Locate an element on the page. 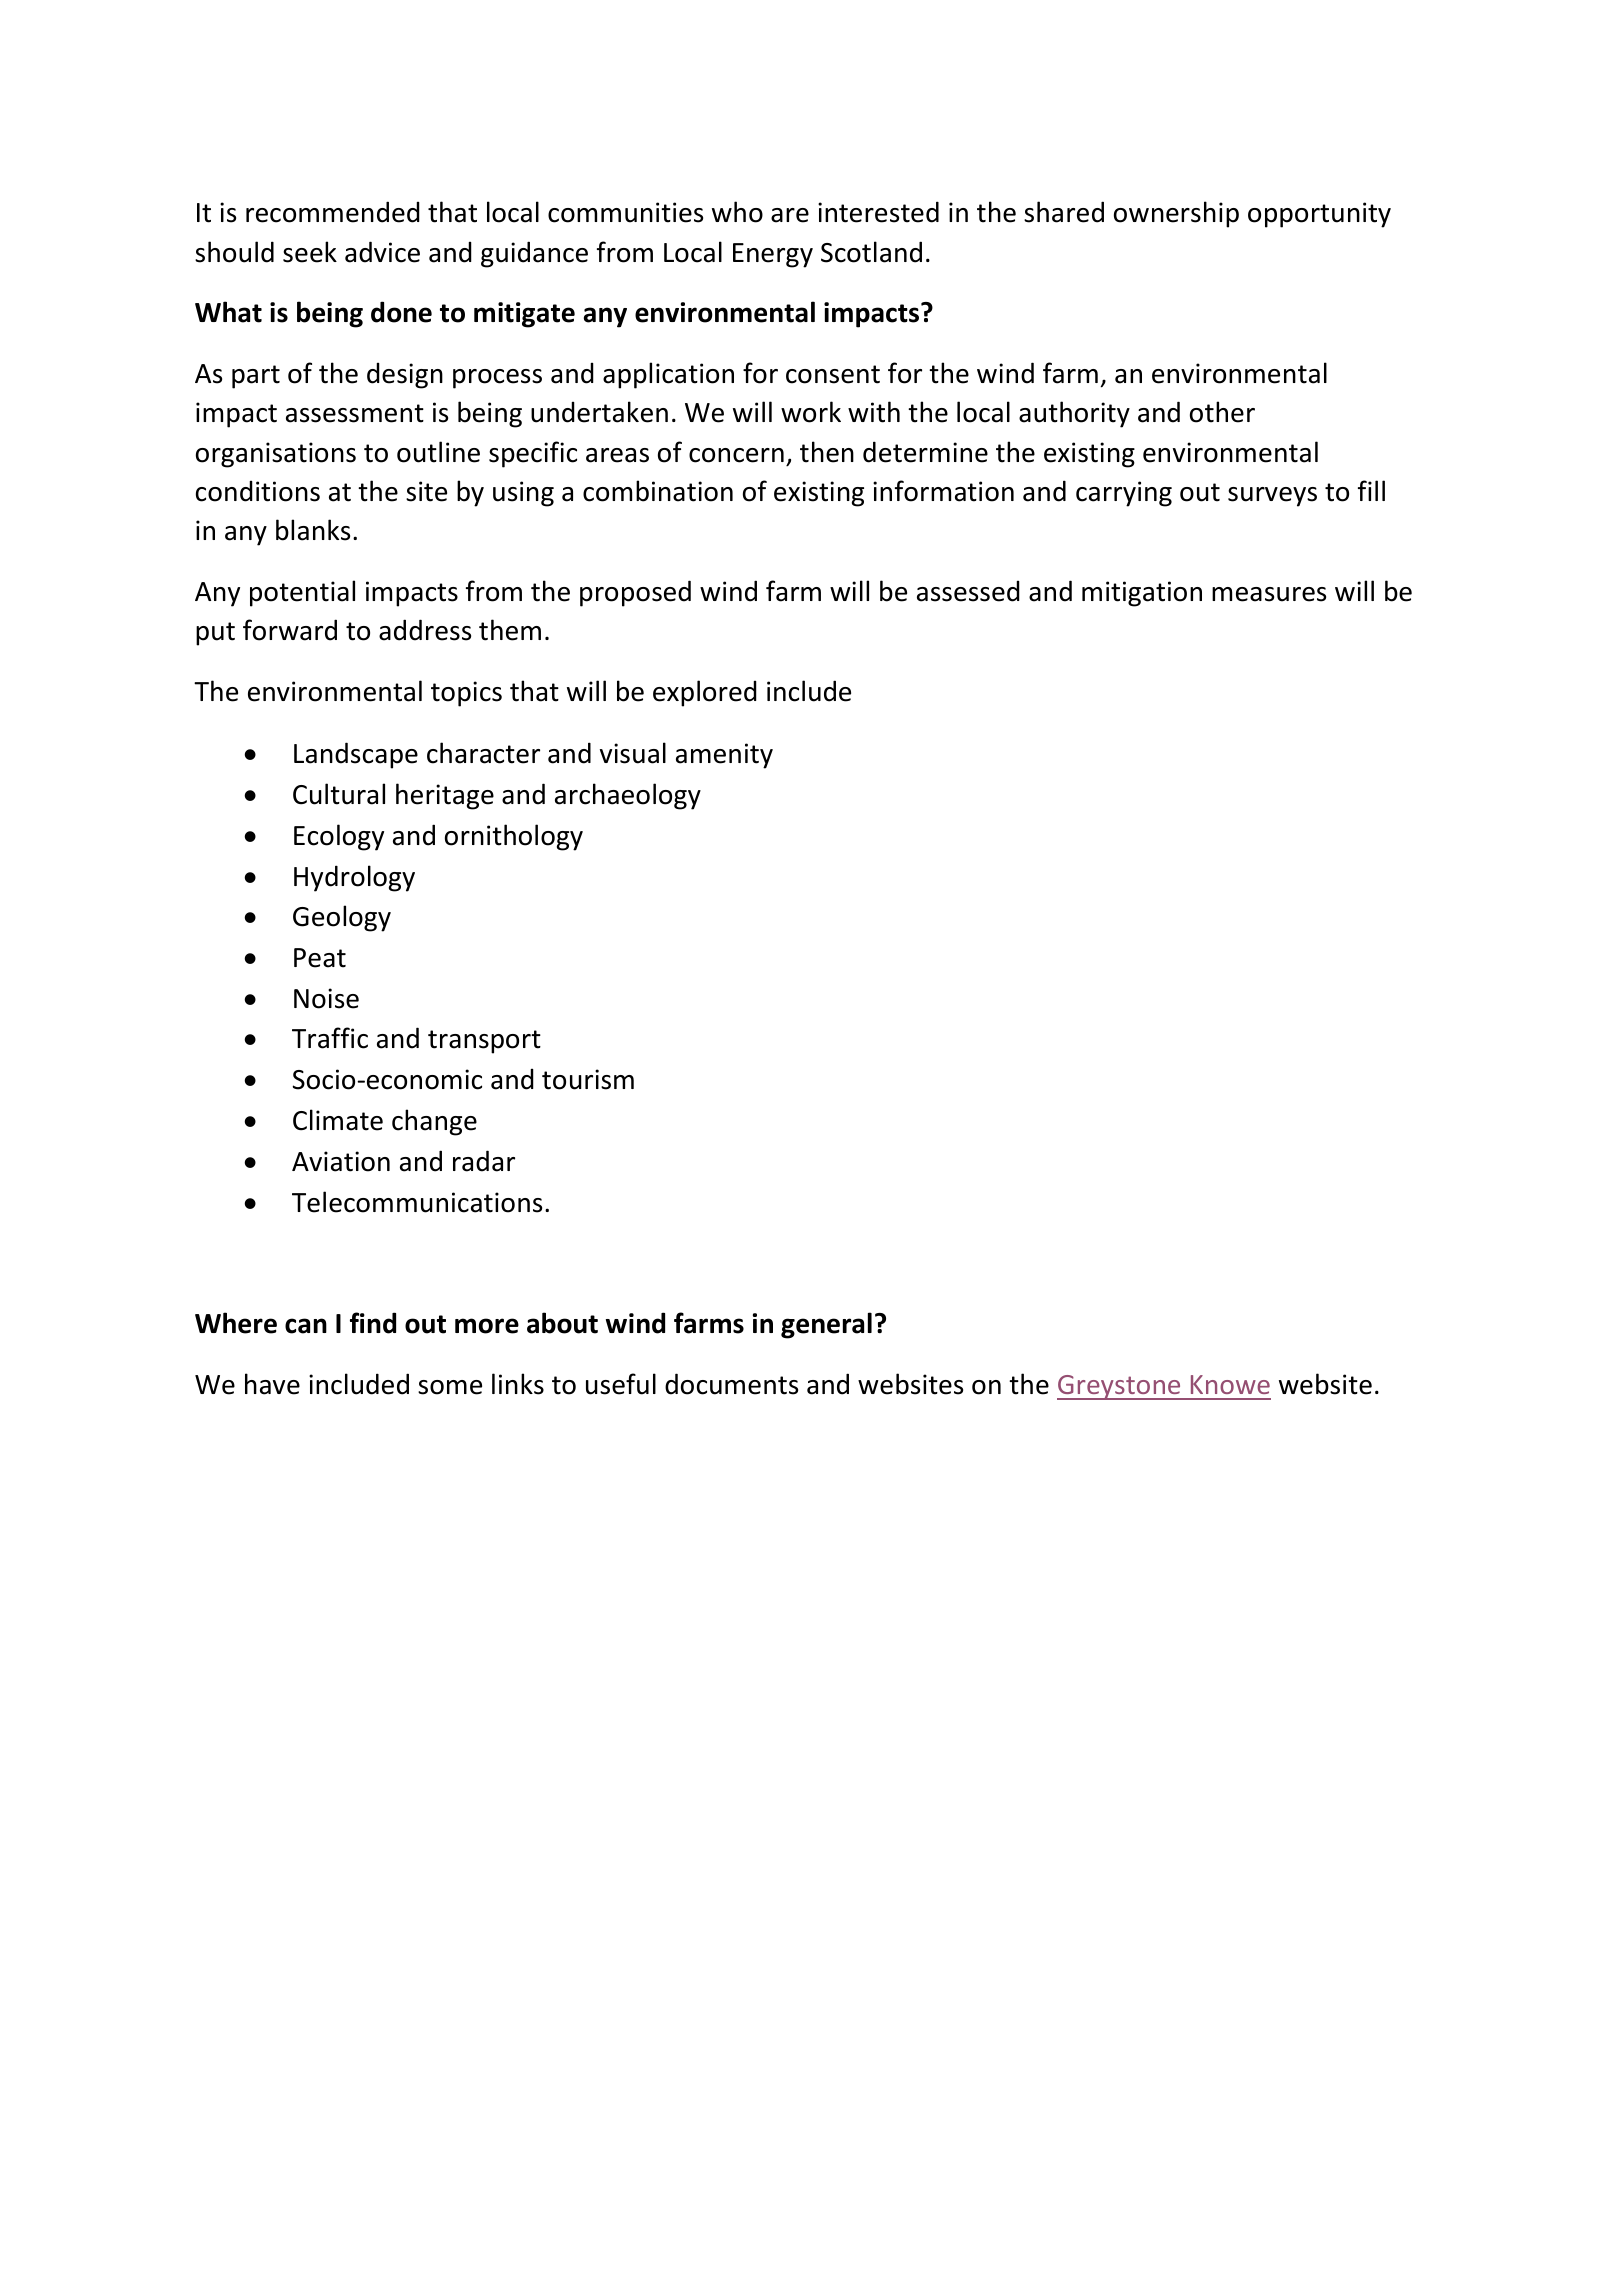 This page has height=2276, width=1609. advice is located at coordinates (382, 252).
